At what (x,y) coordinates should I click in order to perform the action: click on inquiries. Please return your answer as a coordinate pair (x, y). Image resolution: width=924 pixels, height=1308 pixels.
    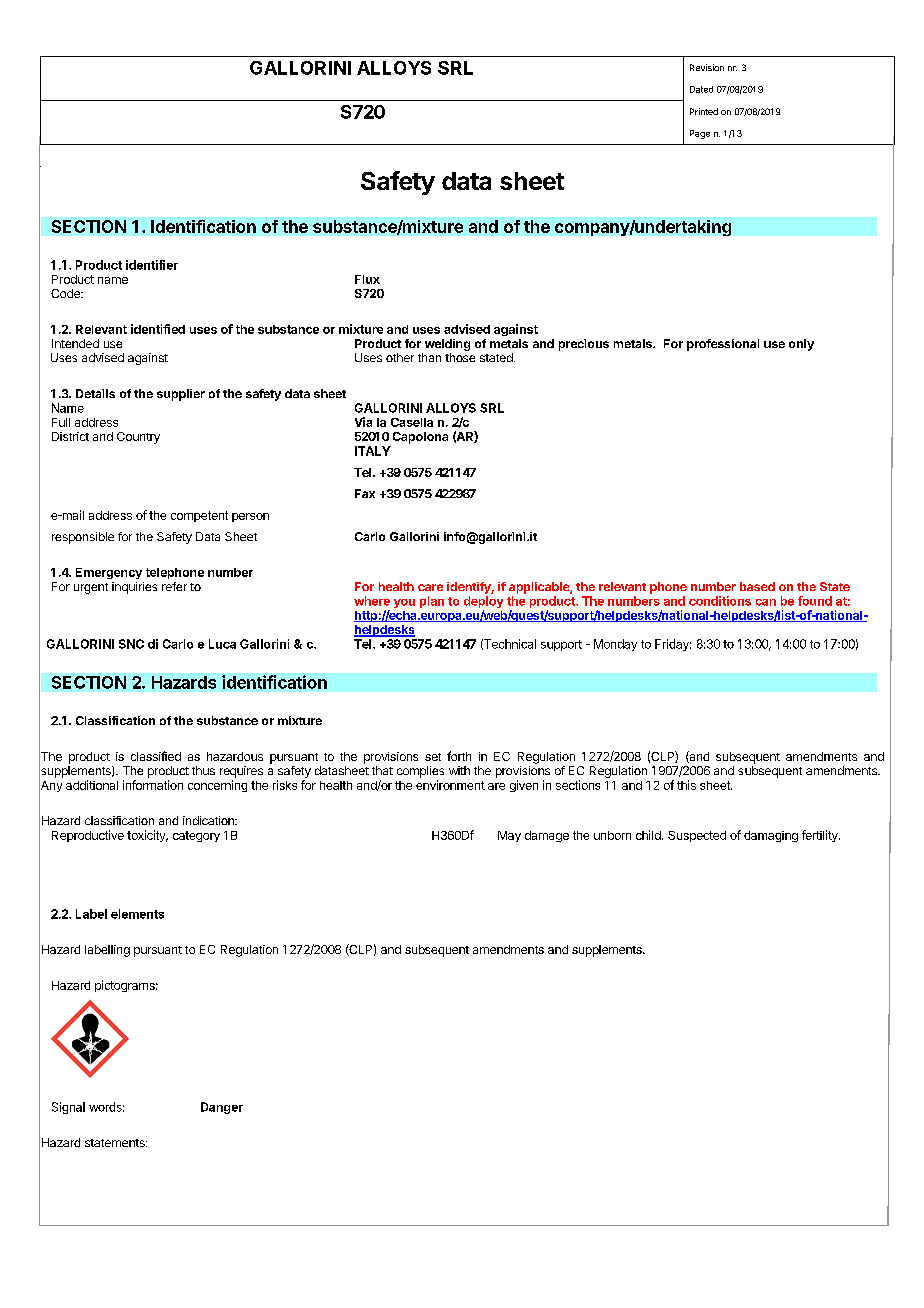
    Looking at the image, I should click on (134, 588).
